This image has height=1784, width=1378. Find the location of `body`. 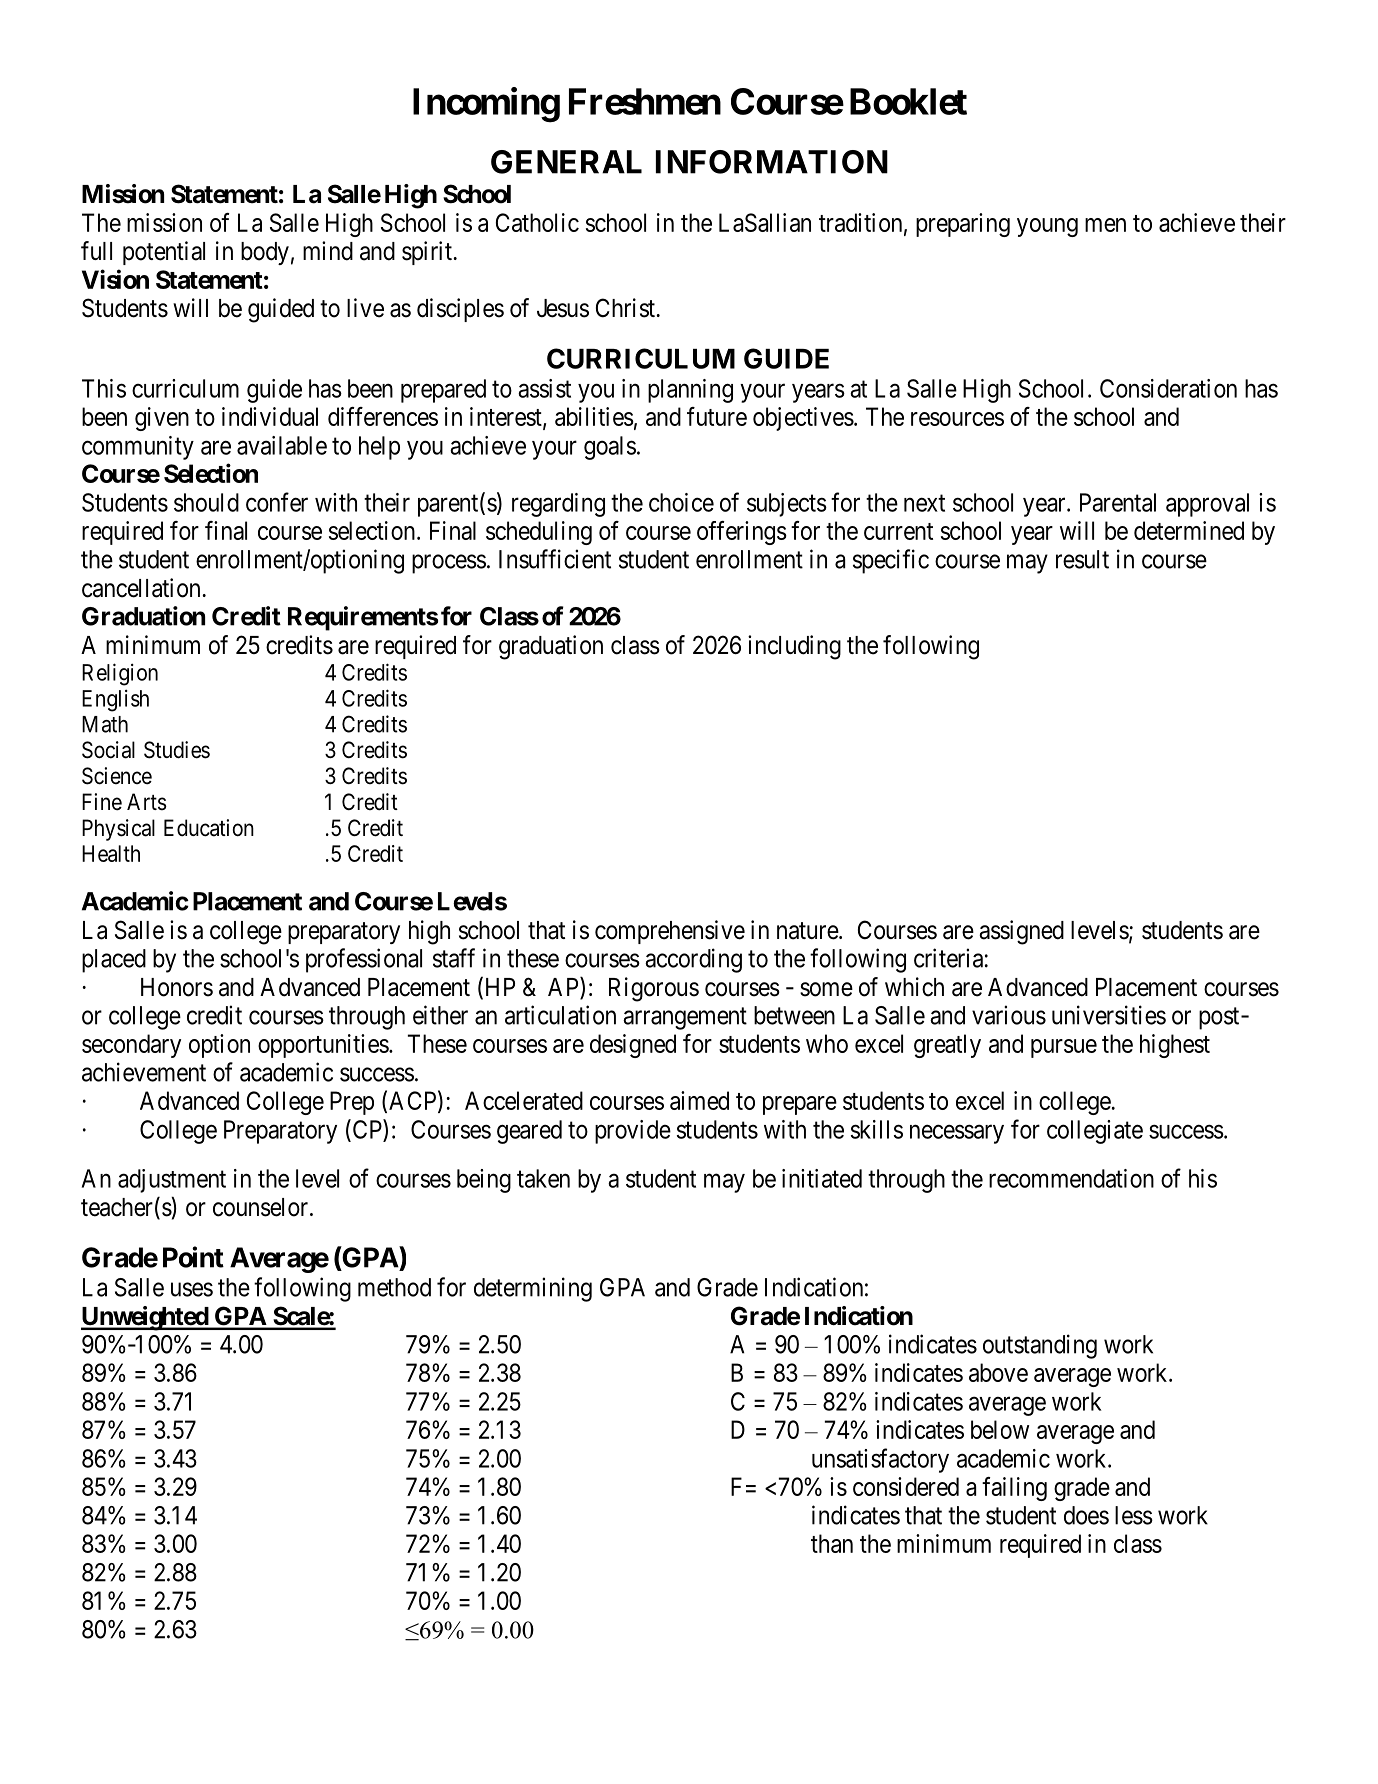

body is located at coordinates (265, 253).
